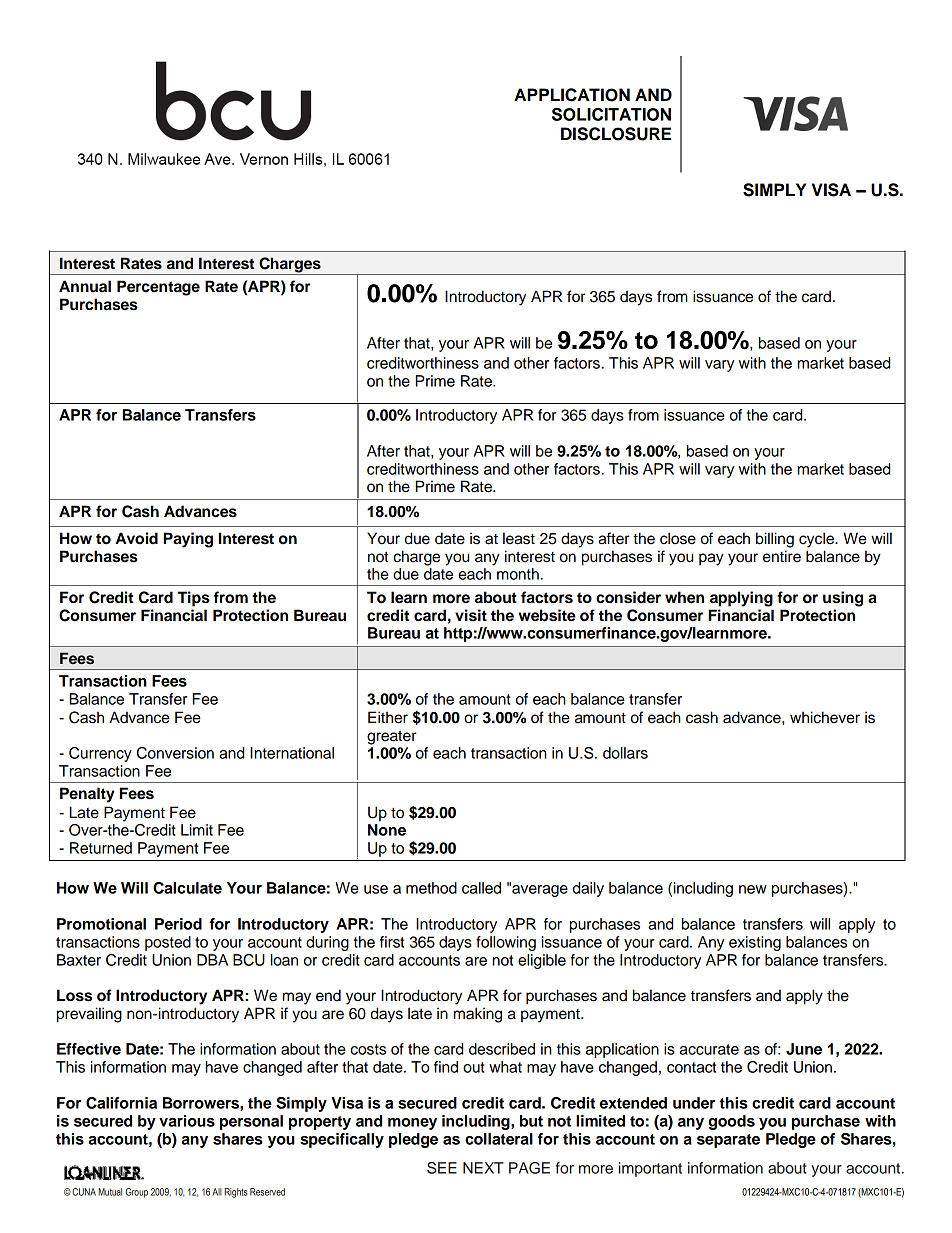 The width and height of the screenshot is (952, 1233). What do you see at coordinates (731, 1122) in the screenshot?
I see `goods` at bounding box center [731, 1122].
